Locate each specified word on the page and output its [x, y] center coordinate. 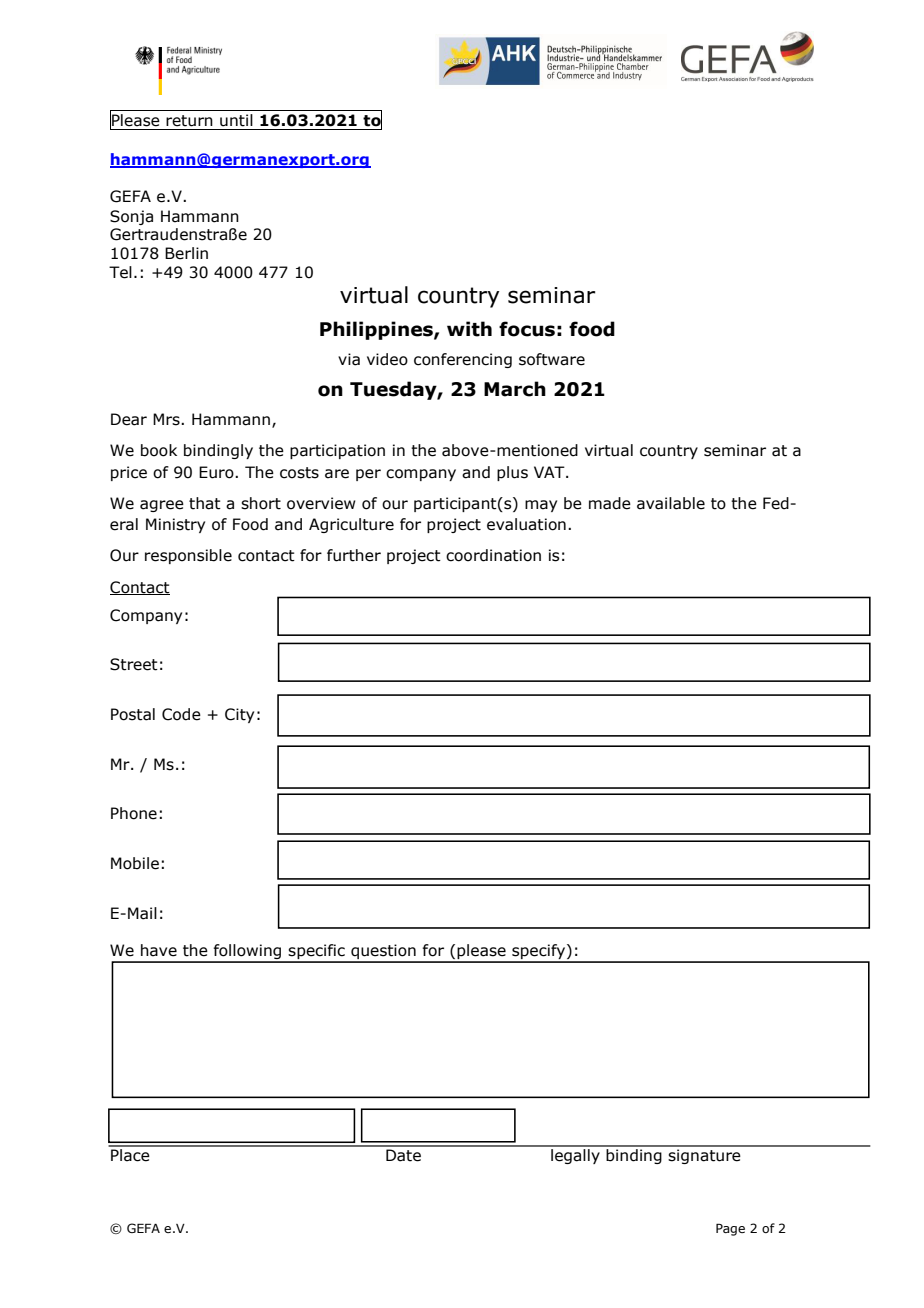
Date [403, 1155]
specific [317, 953]
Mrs [167, 419]
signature [704, 1156]
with [469, 329]
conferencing [463, 360]
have [159, 950]
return [189, 121]
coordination [493, 555]
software [552, 359]
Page [730, 1229]
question [383, 953]
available [671, 503]
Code [181, 714]
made [610, 503]
